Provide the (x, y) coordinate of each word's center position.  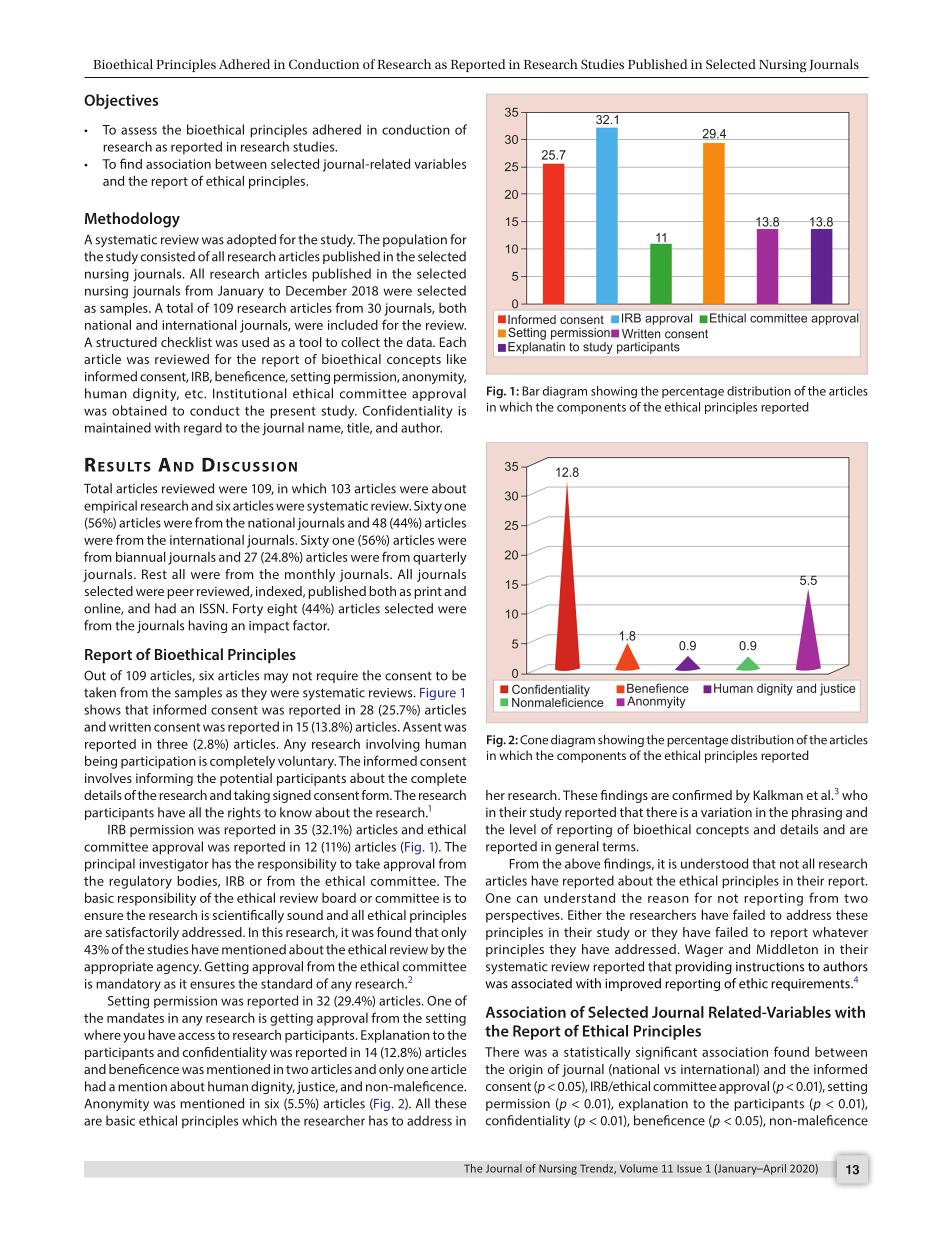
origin (526, 1070)
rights (244, 813)
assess (139, 131)
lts (139, 467)
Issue (689, 1169)
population (415, 240)
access (196, 1036)
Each (453, 342)
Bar (531, 391)
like (456, 359)
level (523, 829)
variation (726, 812)
